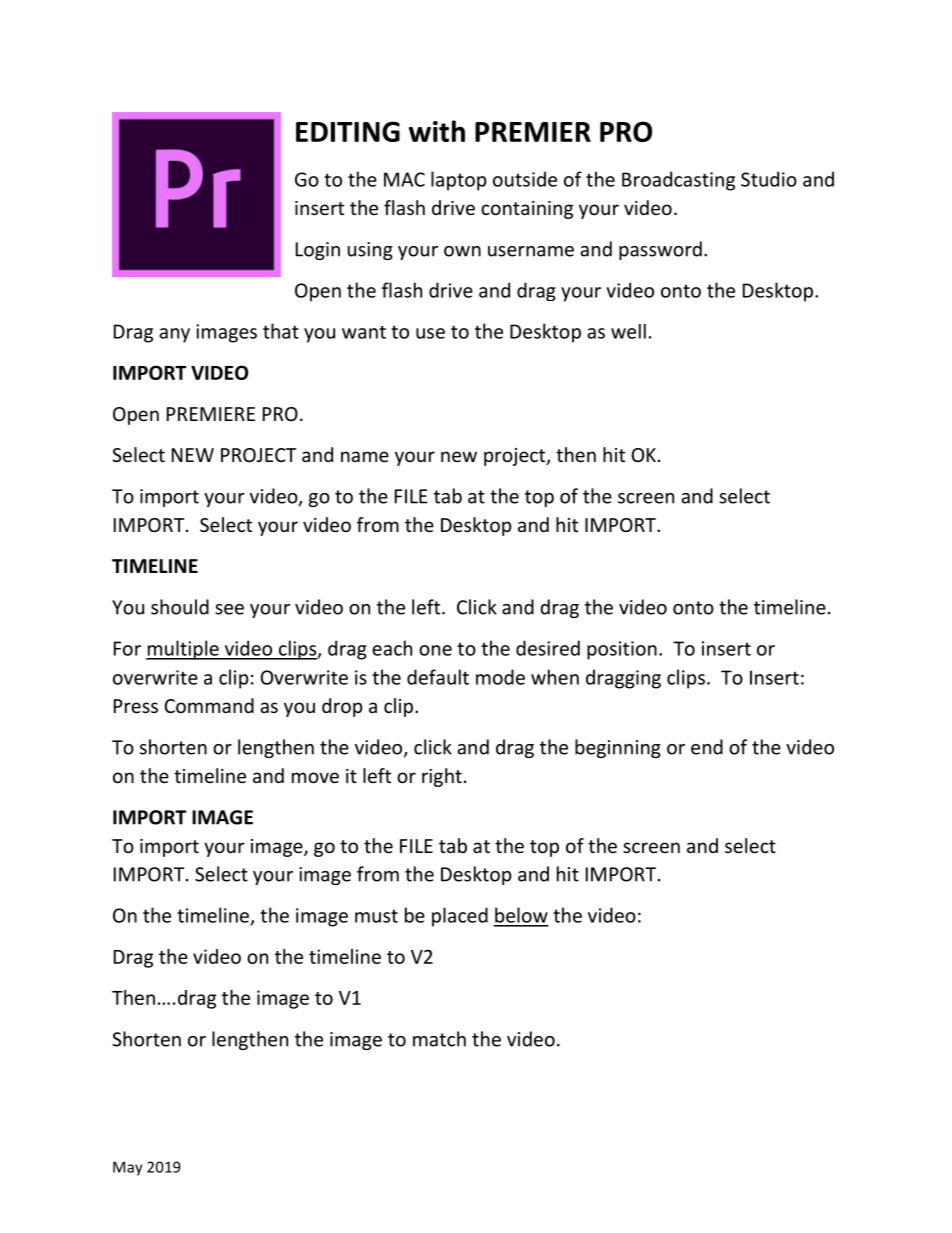  What do you see at coordinates (174, 335) in the document?
I see `any` at bounding box center [174, 335].
